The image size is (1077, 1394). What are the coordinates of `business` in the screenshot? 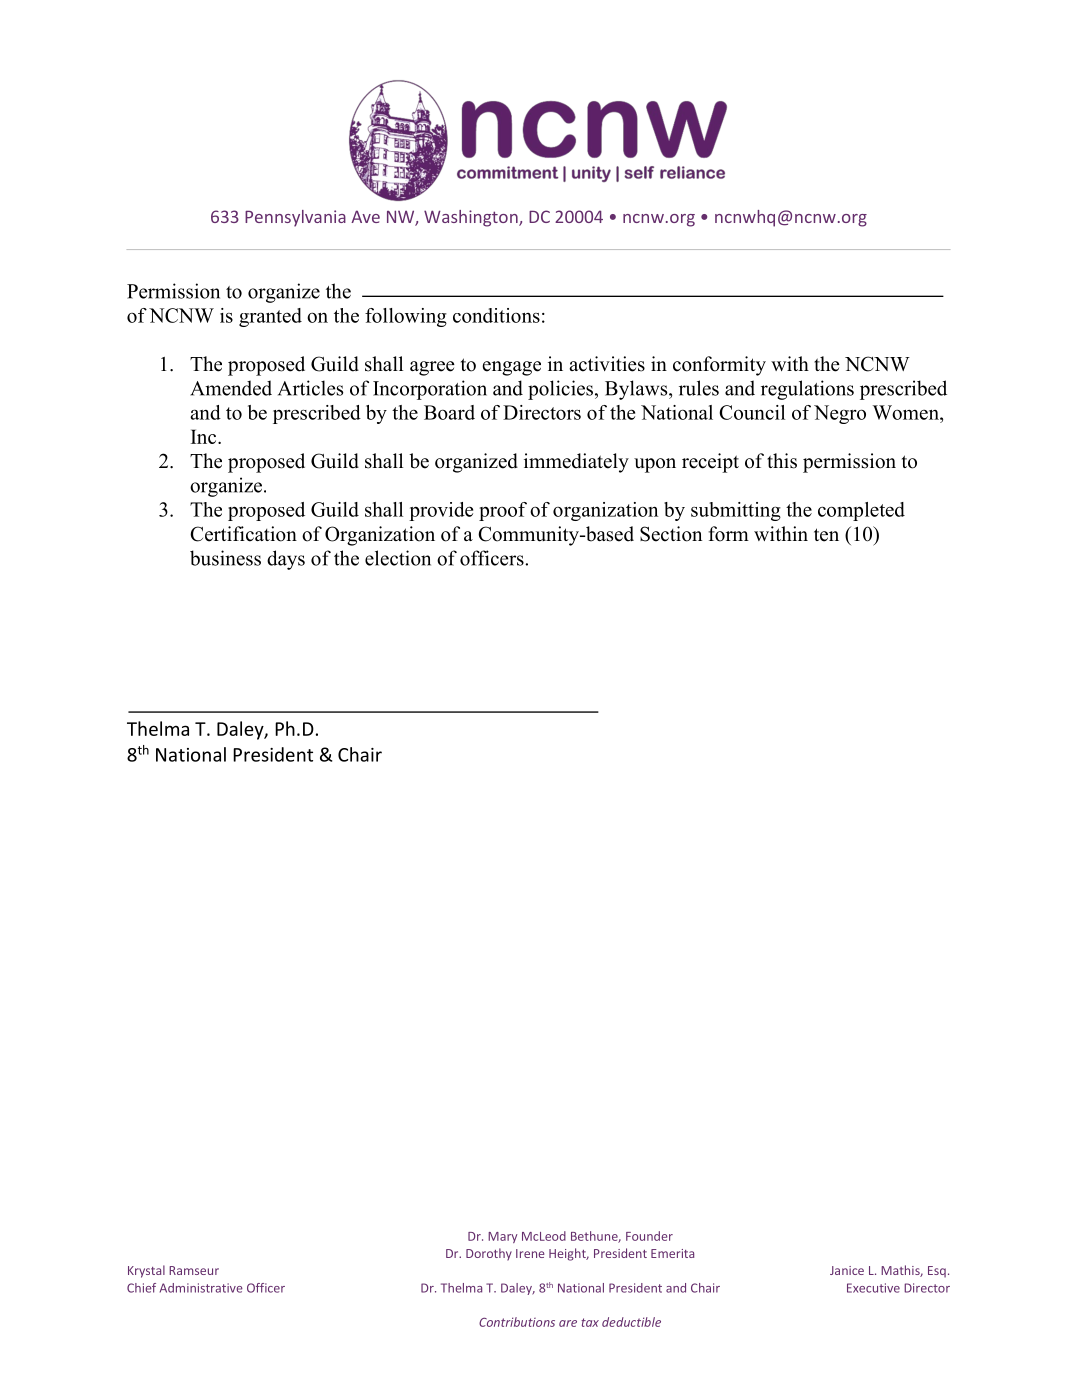 It's located at (225, 558).
